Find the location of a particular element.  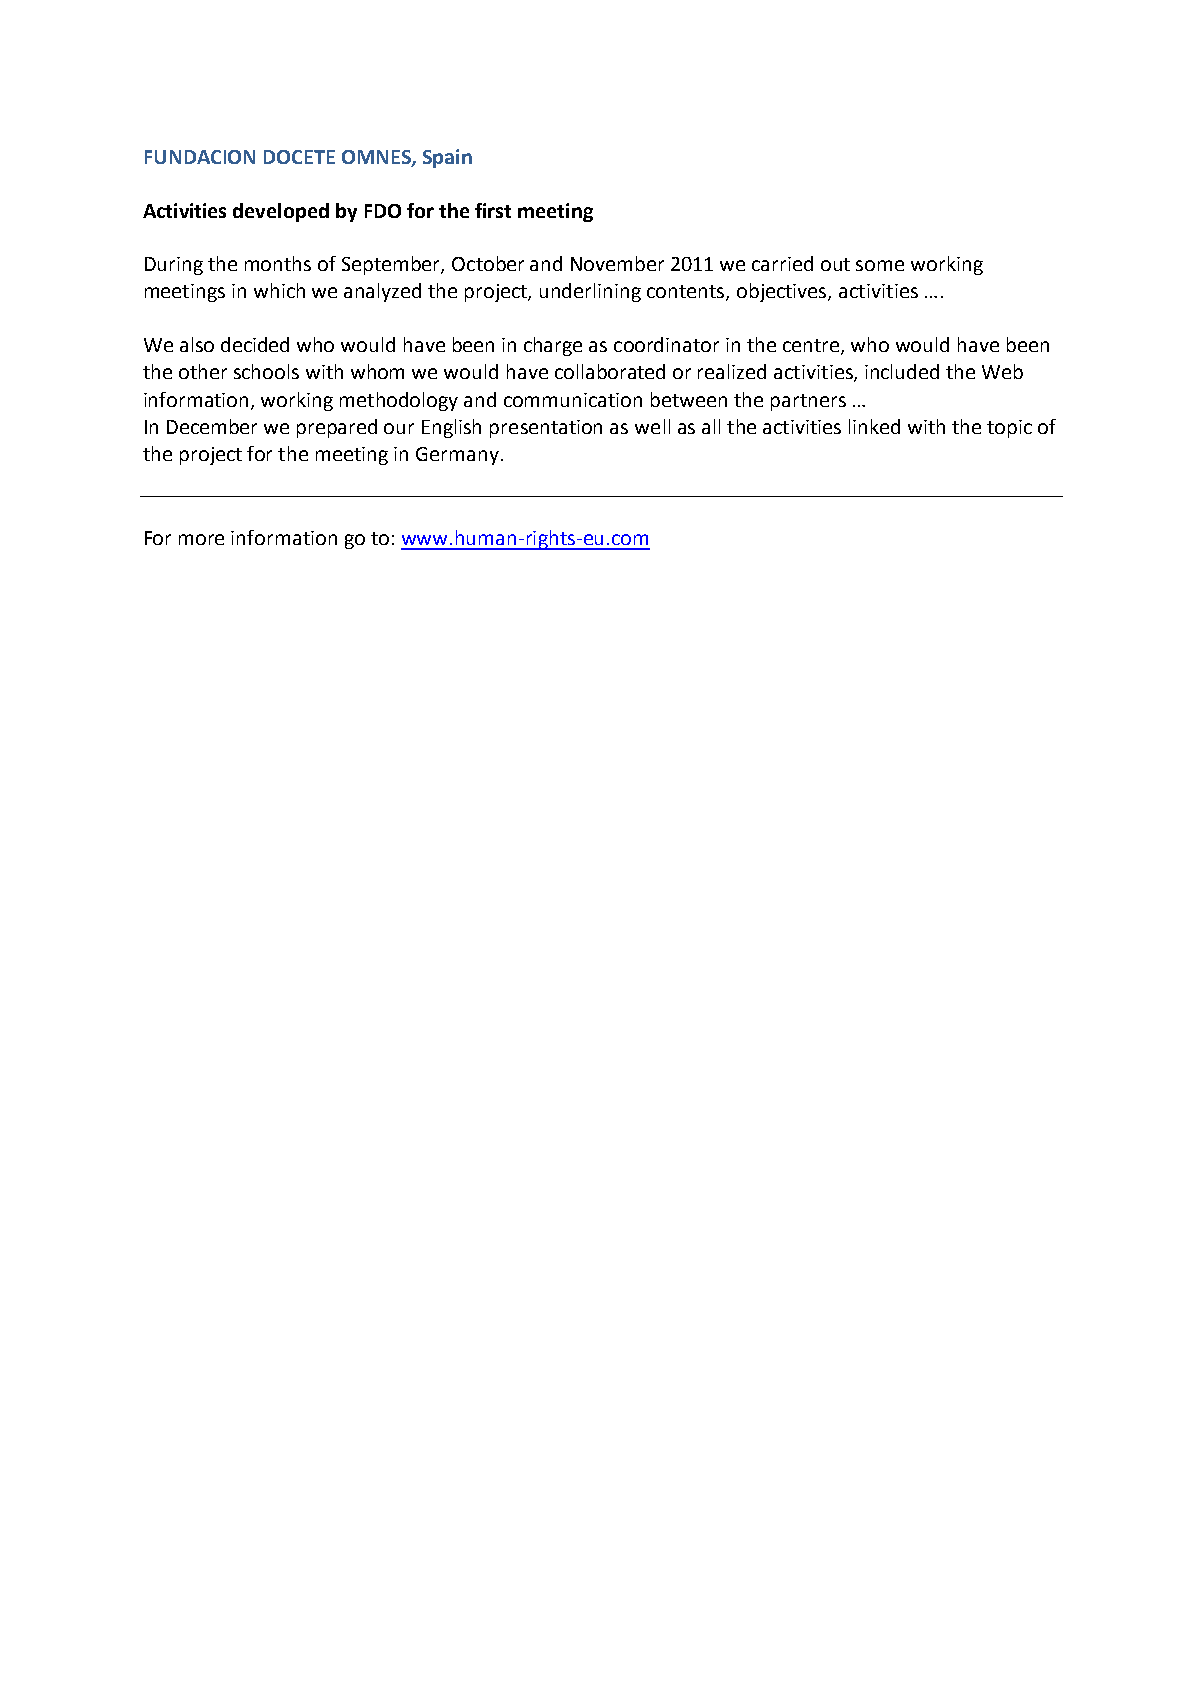

which is located at coordinates (279, 290).
